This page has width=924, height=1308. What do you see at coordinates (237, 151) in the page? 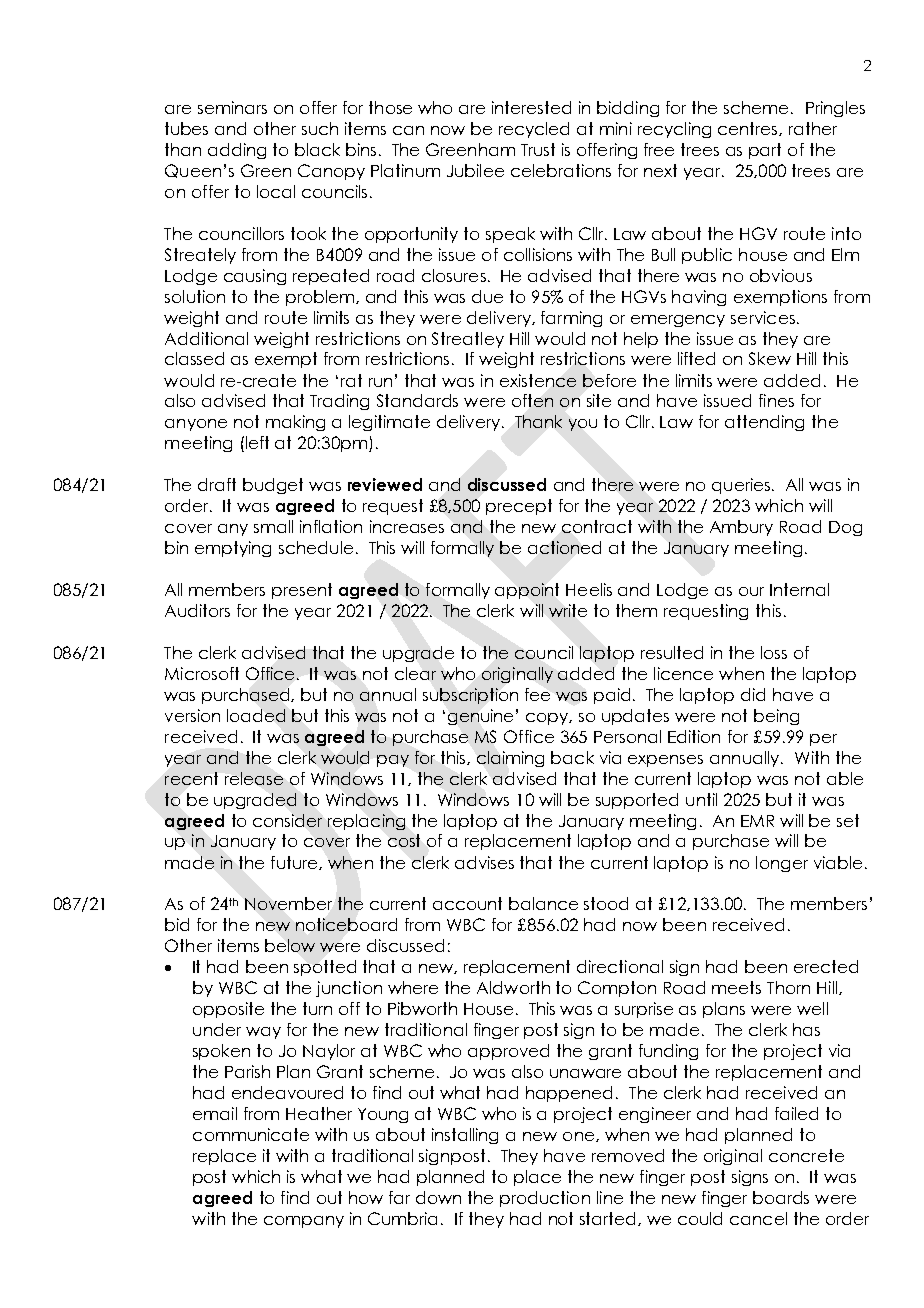
I see `adding` at bounding box center [237, 151].
